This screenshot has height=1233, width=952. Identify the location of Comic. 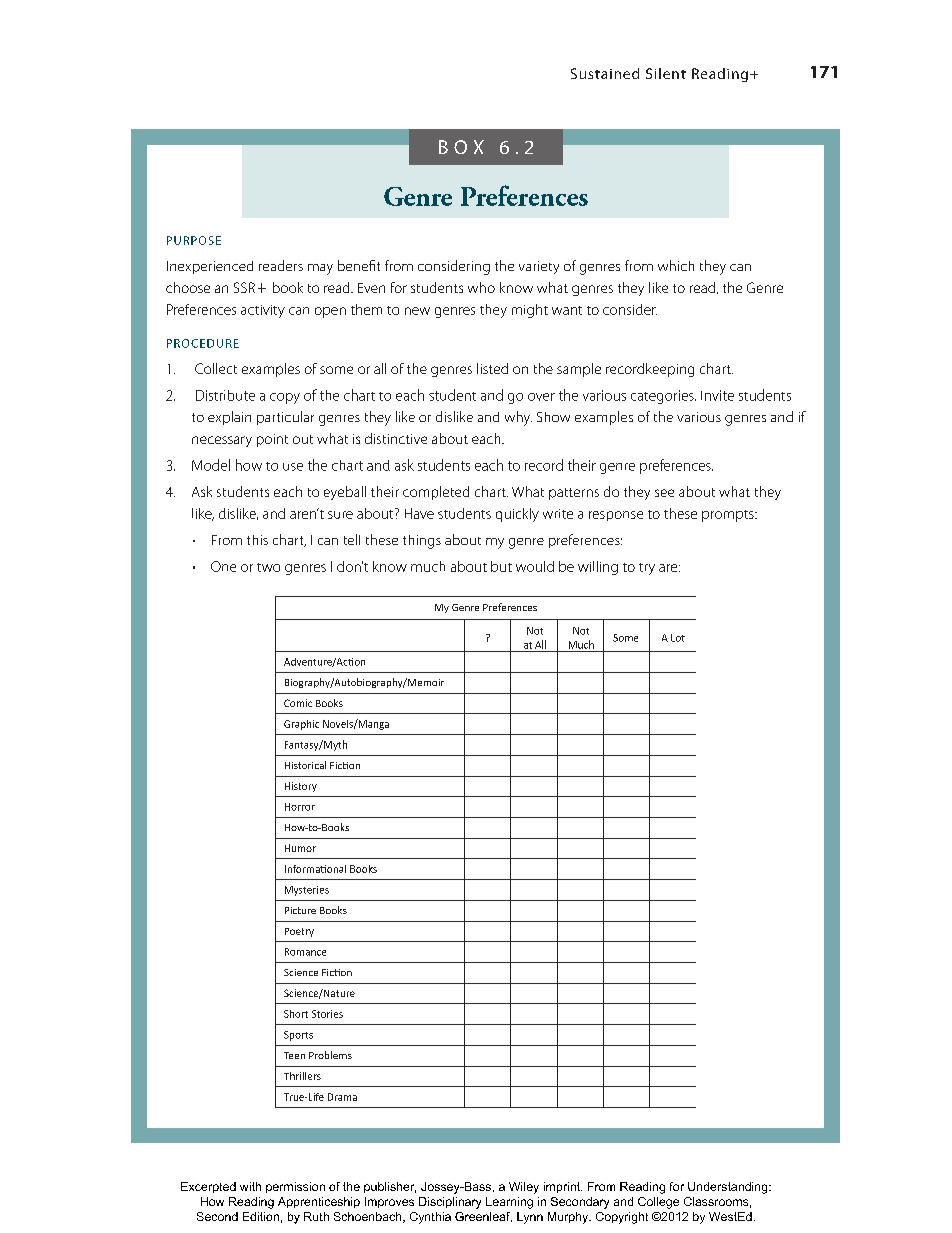
(298, 703).
